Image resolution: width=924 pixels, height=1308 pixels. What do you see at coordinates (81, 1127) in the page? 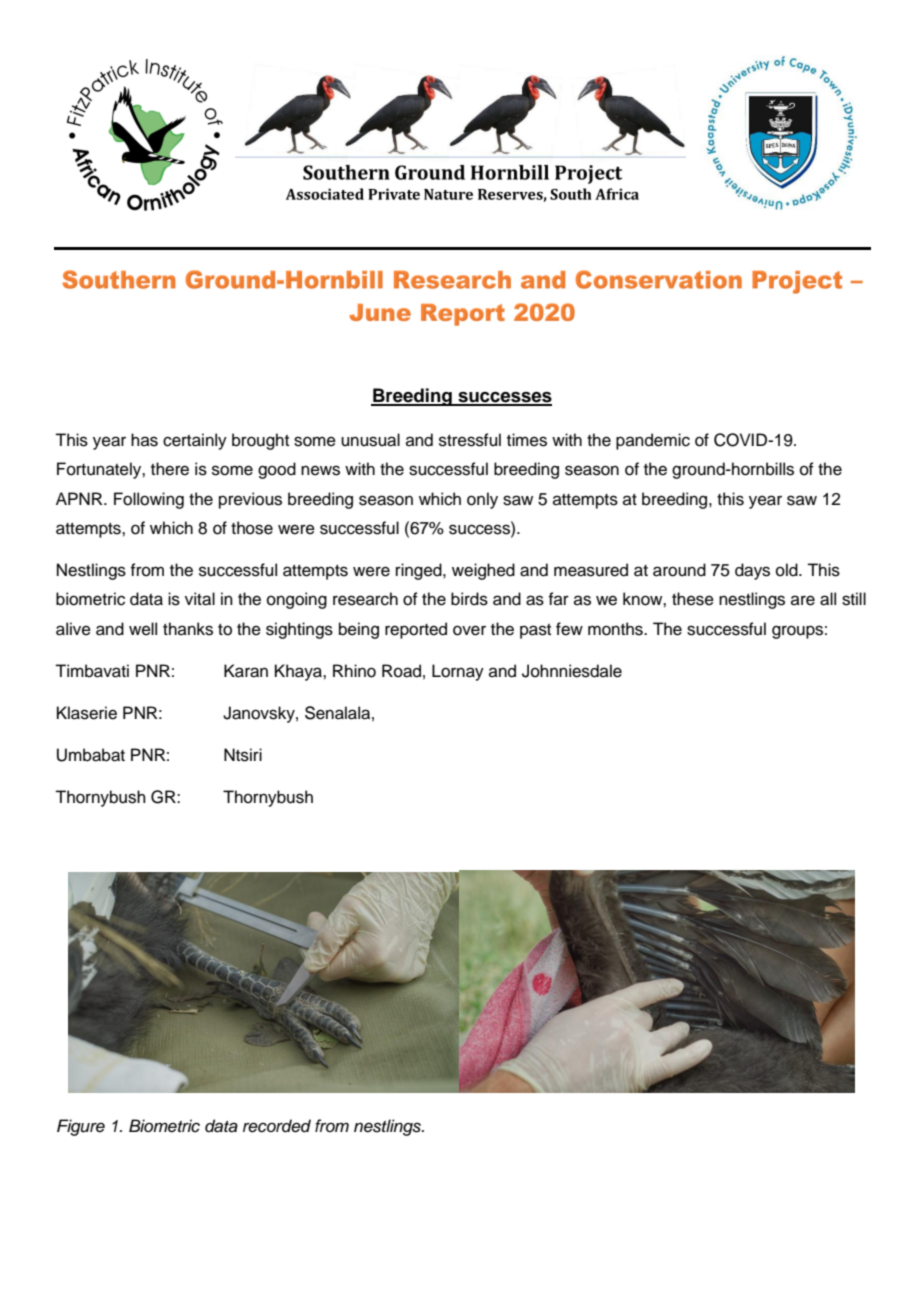
I see `Figure` at bounding box center [81, 1127].
